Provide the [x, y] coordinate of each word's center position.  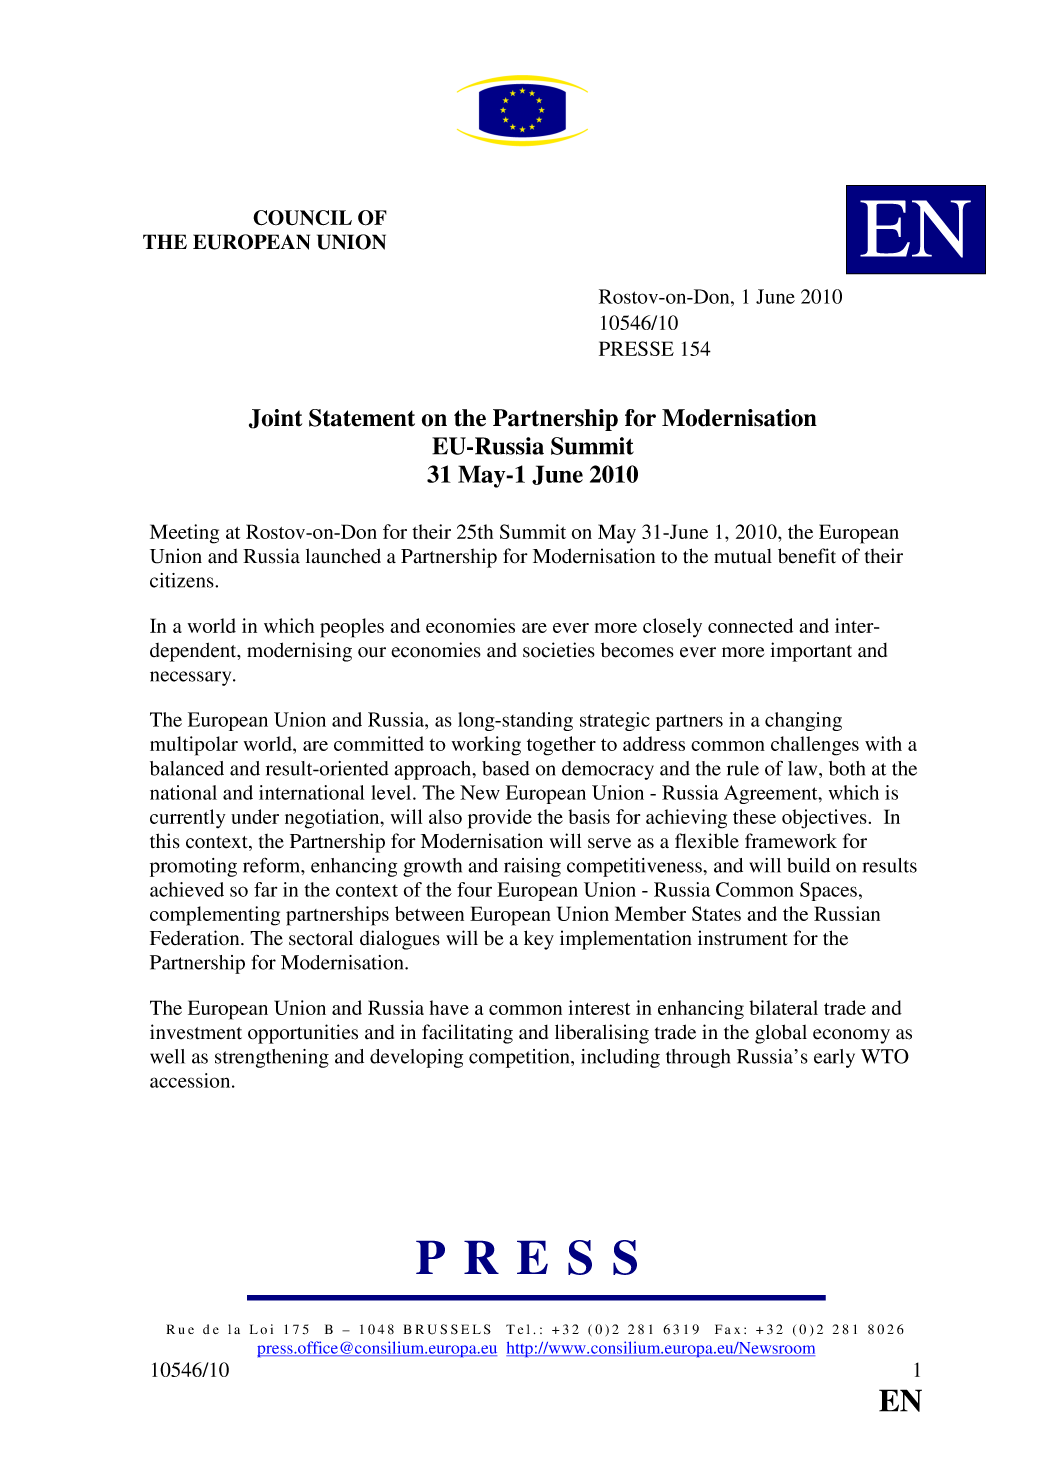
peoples [352, 628]
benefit [807, 556]
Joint [275, 419]
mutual [743, 556]
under [255, 816]
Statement [362, 418]
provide [500, 819]
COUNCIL [302, 218]
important [811, 652]
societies [559, 650]
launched [343, 556]
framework [791, 841]
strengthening [272, 1058]
